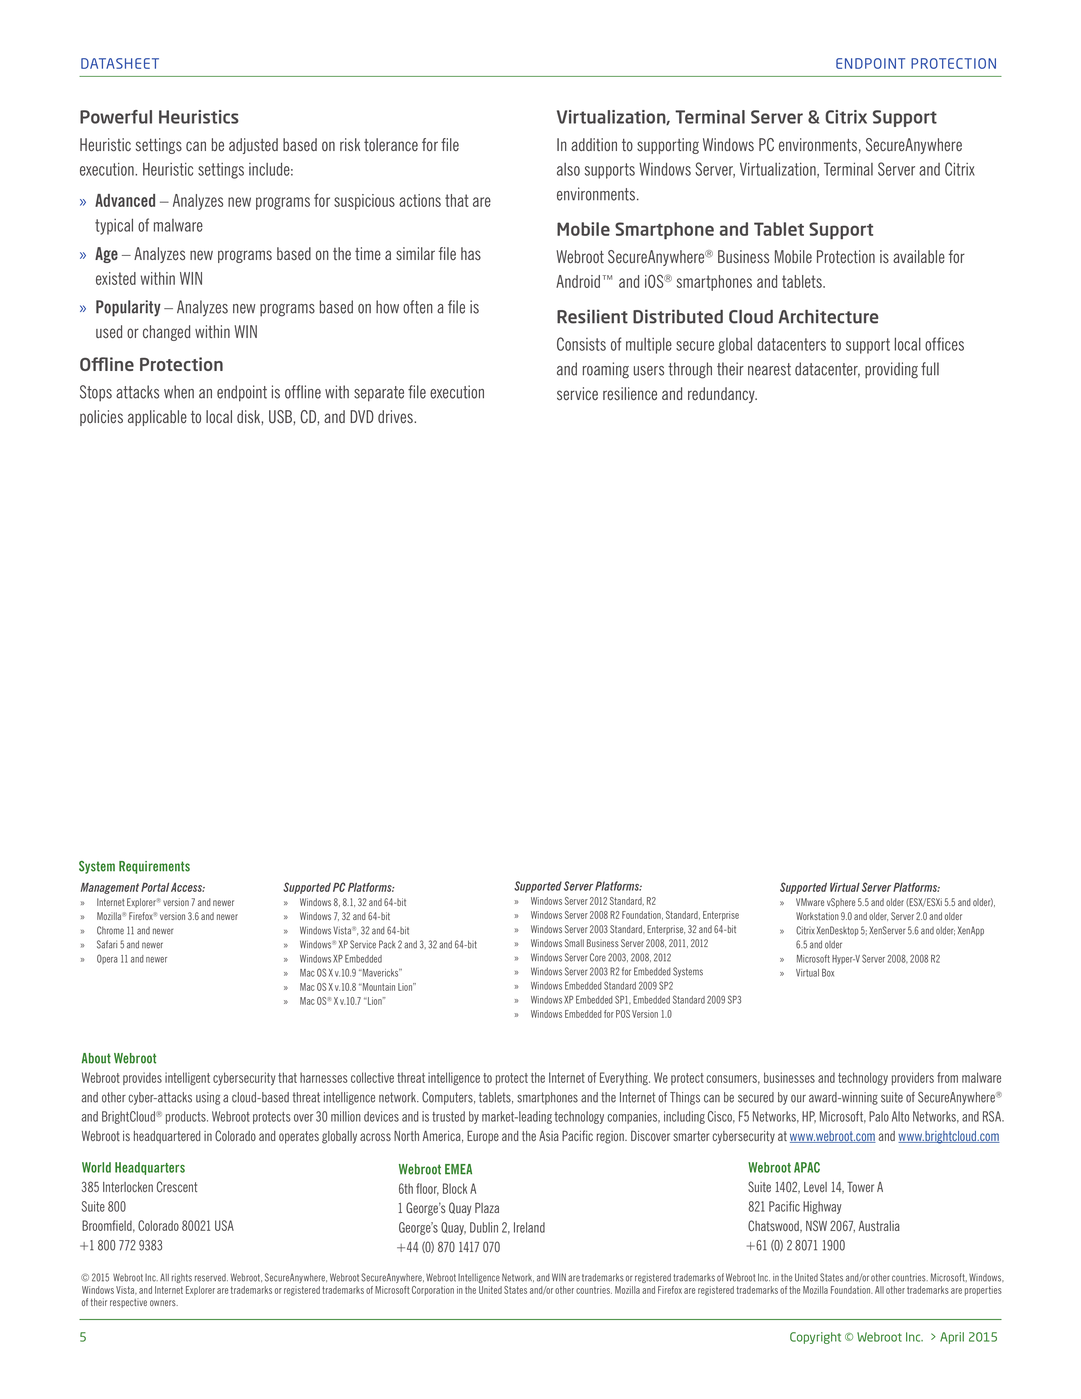  I want to click on April, so click(952, 1338).
